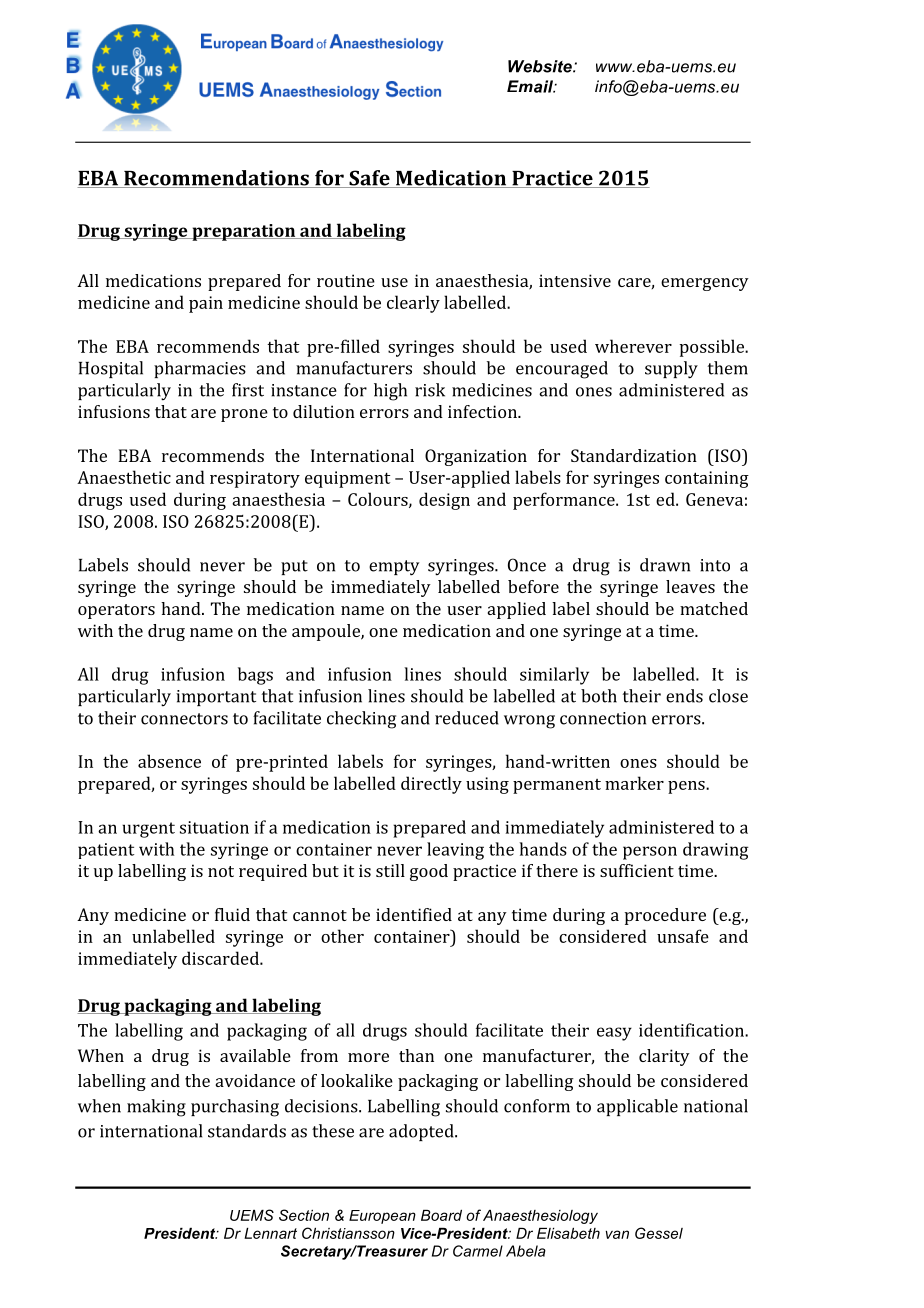 The image size is (924, 1308). What do you see at coordinates (148, 830) in the screenshot?
I see `urgent` at bounding box center [148, 830].
